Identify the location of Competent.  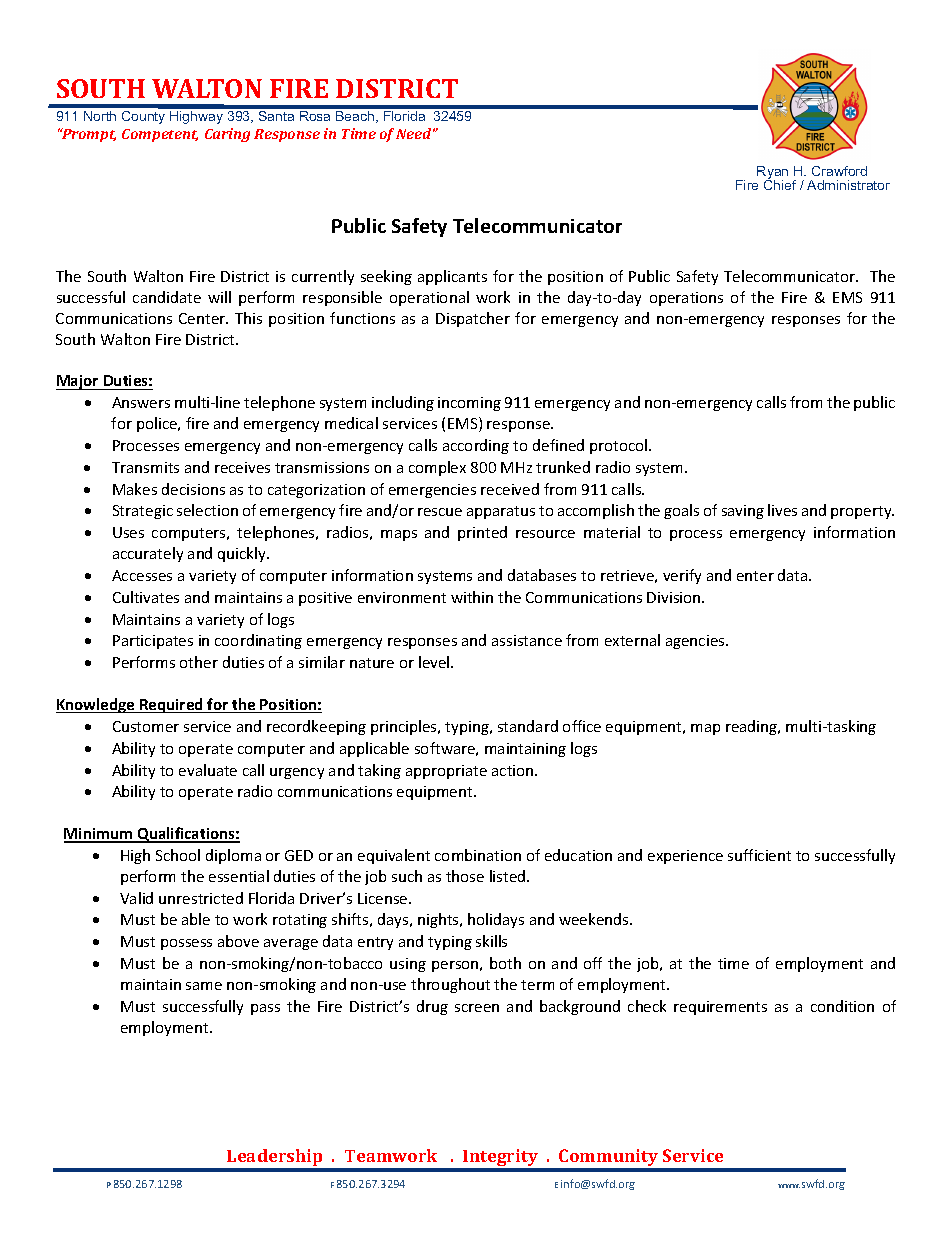
(160, 135).
